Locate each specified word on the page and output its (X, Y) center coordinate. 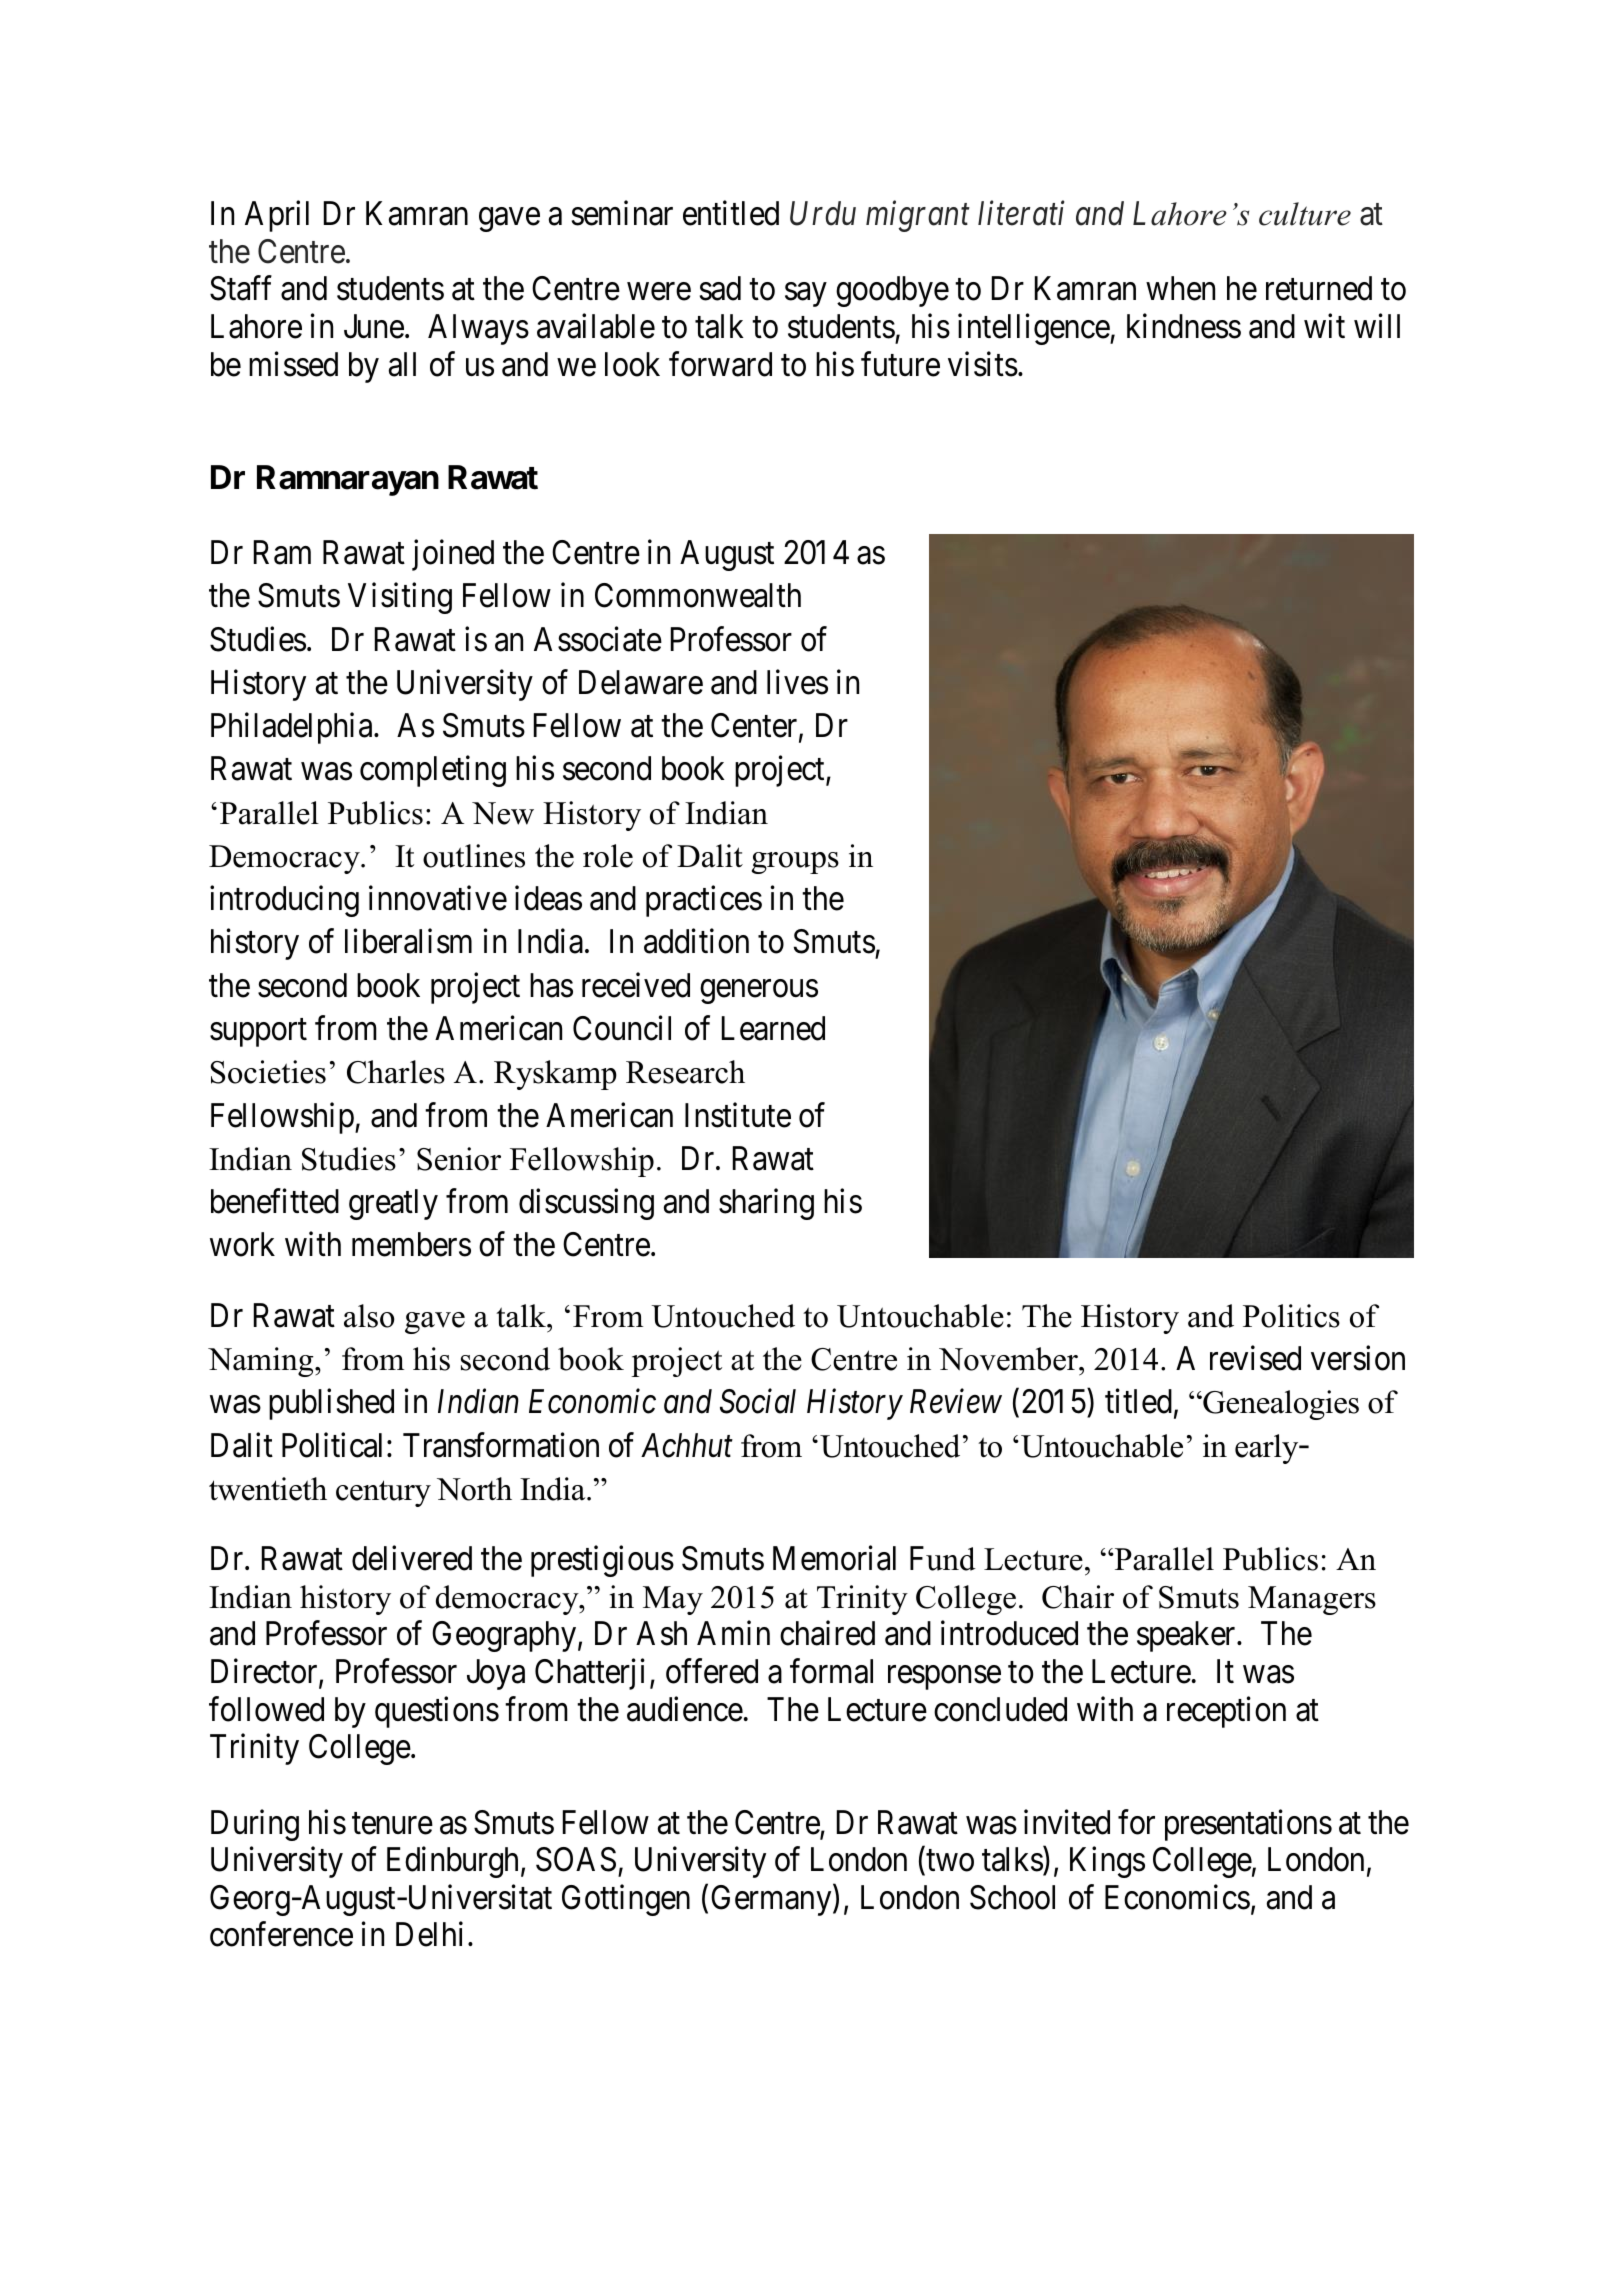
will (1377, 326)
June (374, 326)
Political (335, 1445)
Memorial (834, 1558)
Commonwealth (698, 595)
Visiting (400, 598)
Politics (1291, 1316)
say (805, 295)
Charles (396, 1072)
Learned (773, 1028)
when (1180, 288)
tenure (392, 1824)
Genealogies (1280, 1405)
